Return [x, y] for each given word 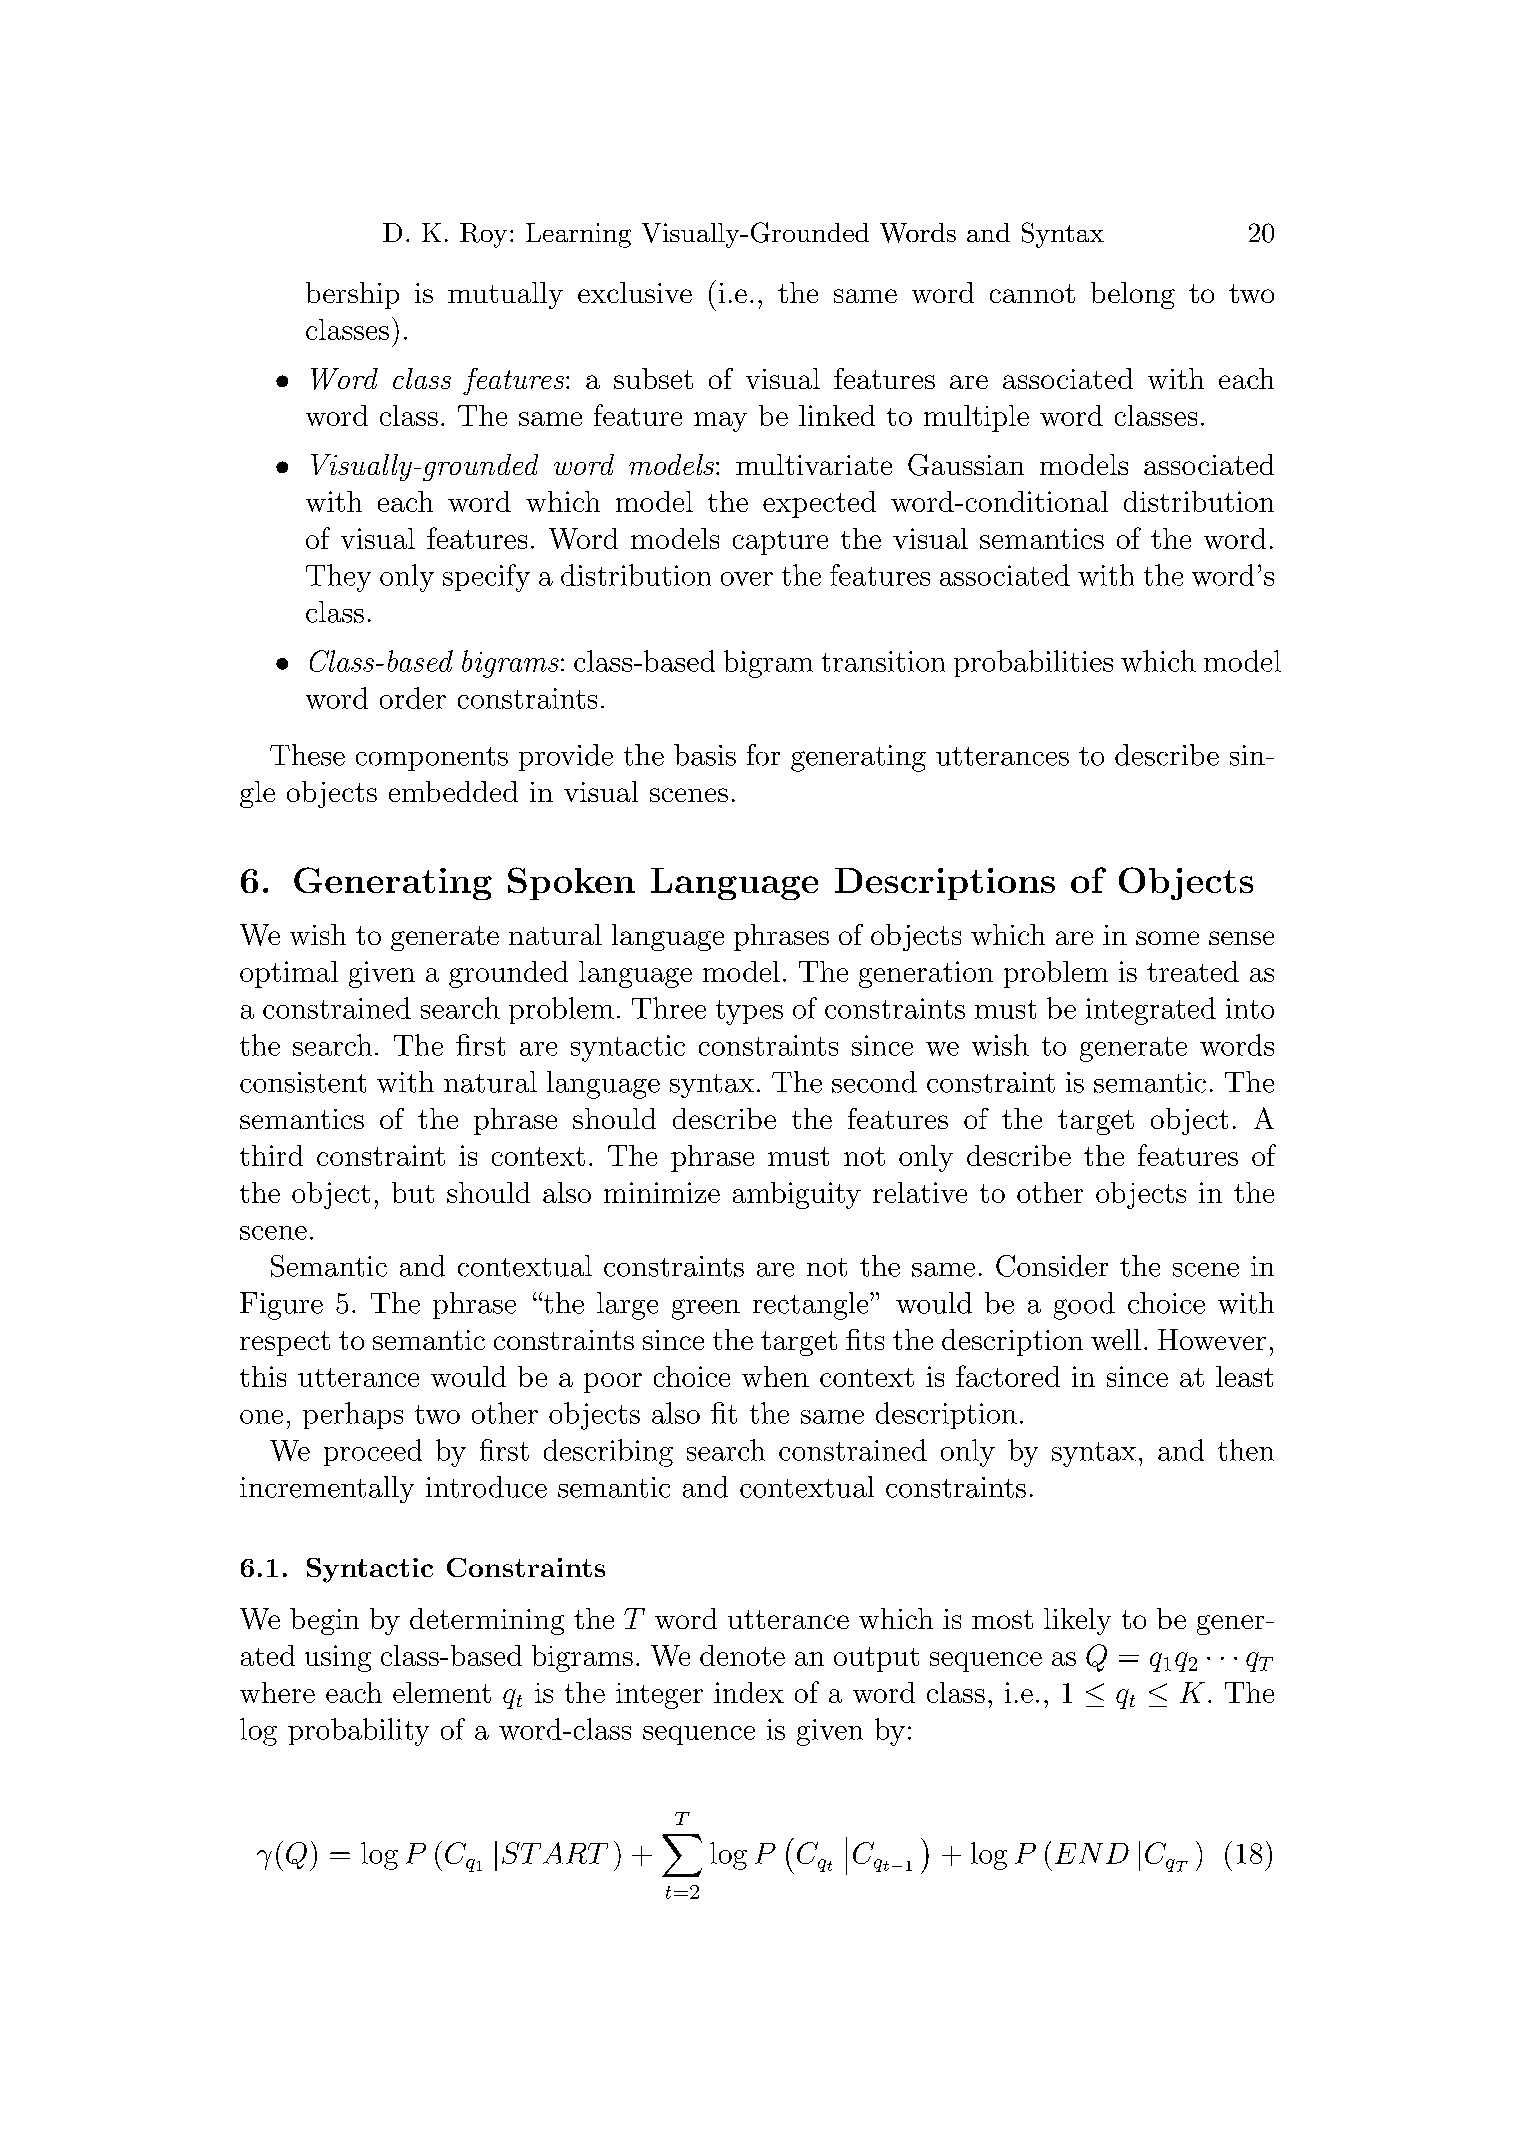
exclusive [635, 292]
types [749, 1012]
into [1250, 1008]
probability [358, 1732]
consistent [303, 1082]
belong [1133, 295]
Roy [483, 235]
